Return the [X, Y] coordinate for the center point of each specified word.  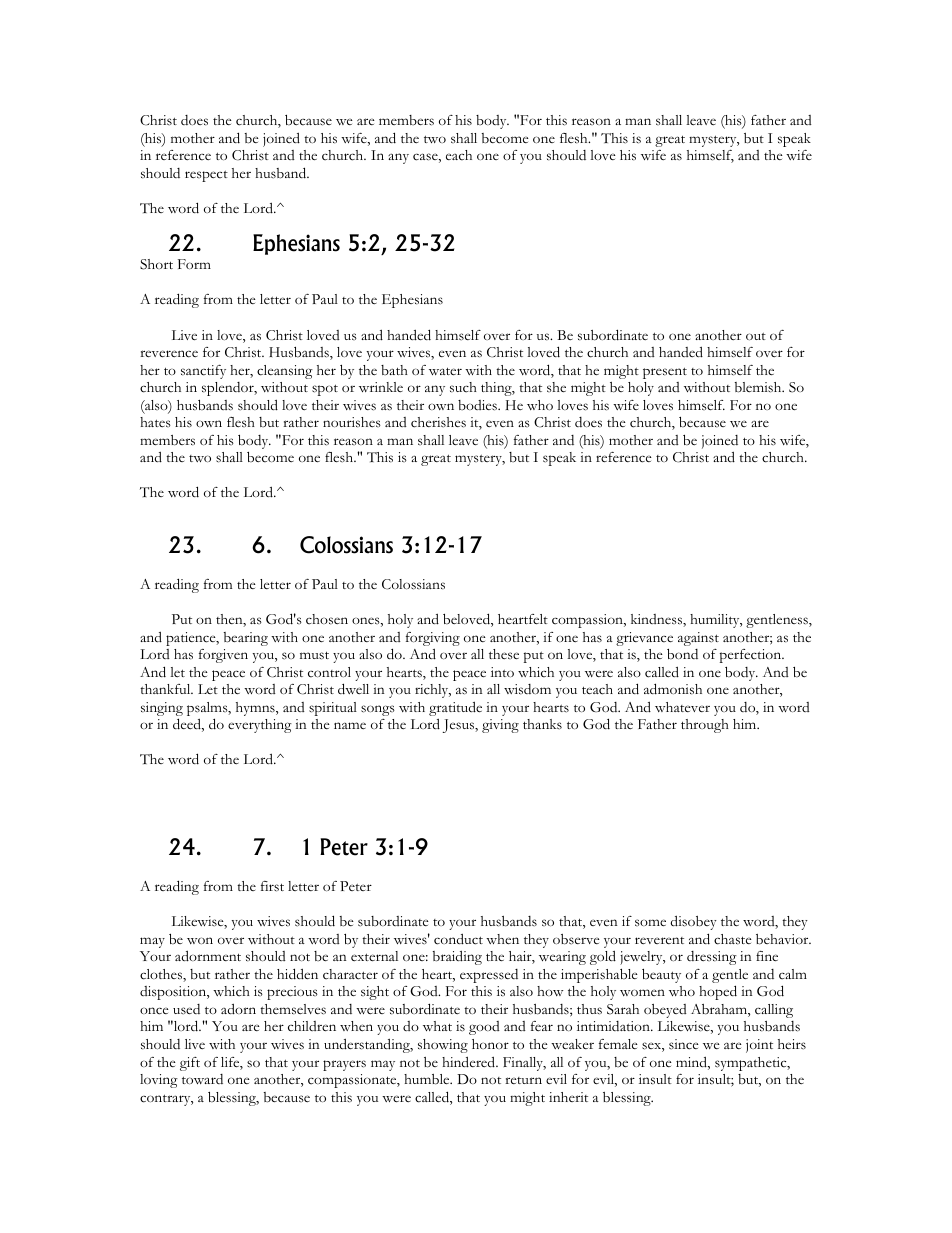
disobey [693, 923]
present [665, 373]
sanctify [203, 372]
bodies [478, 405]
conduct [458, 939]
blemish [759, 387]
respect [206, 176]
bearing [246, 639]
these [504, 654]
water [445, 371]
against [698, 639]
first [272, 886]
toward [202, 1079]
